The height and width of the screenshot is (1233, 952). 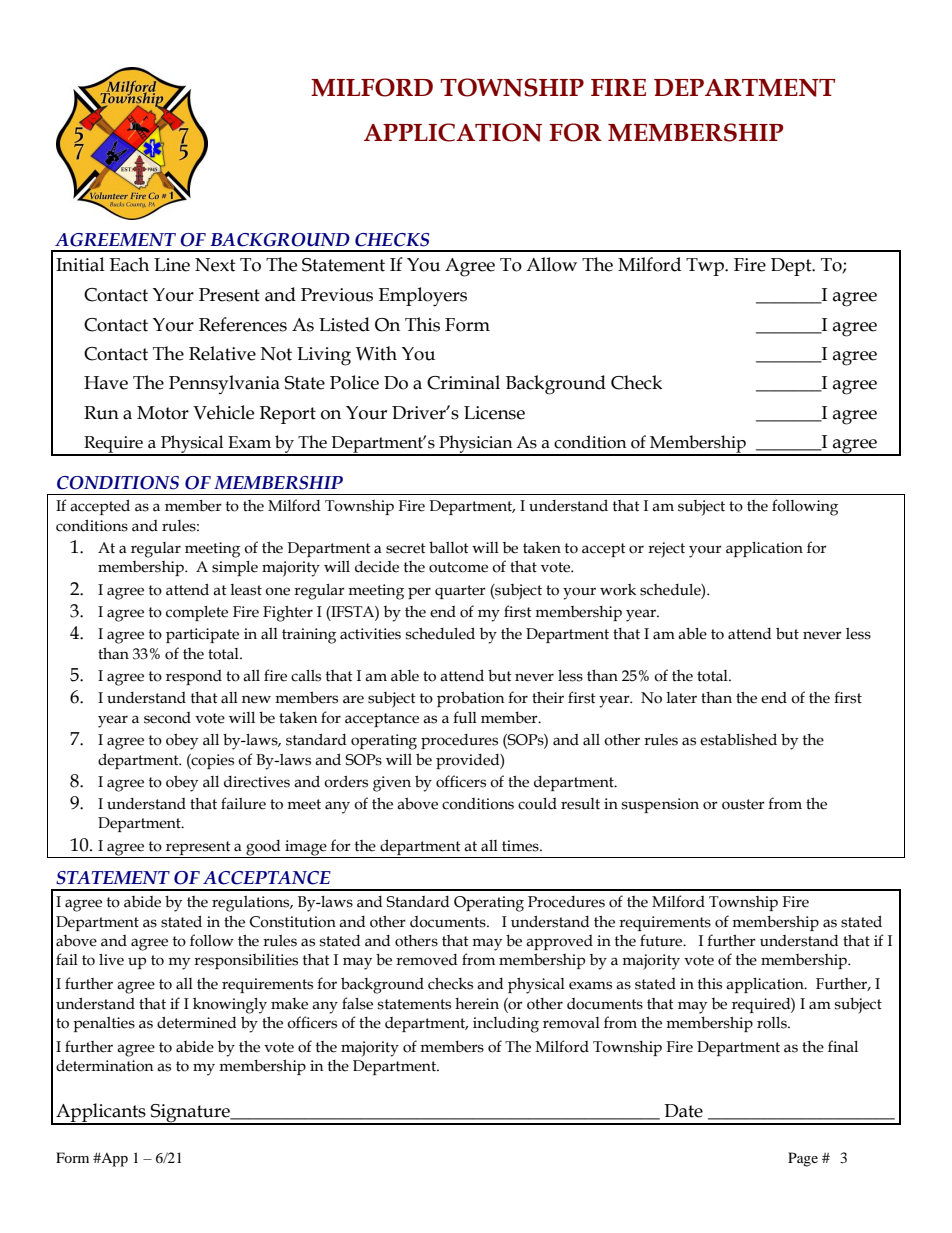 I want to click on regulations, so click(x=252, y=904).
